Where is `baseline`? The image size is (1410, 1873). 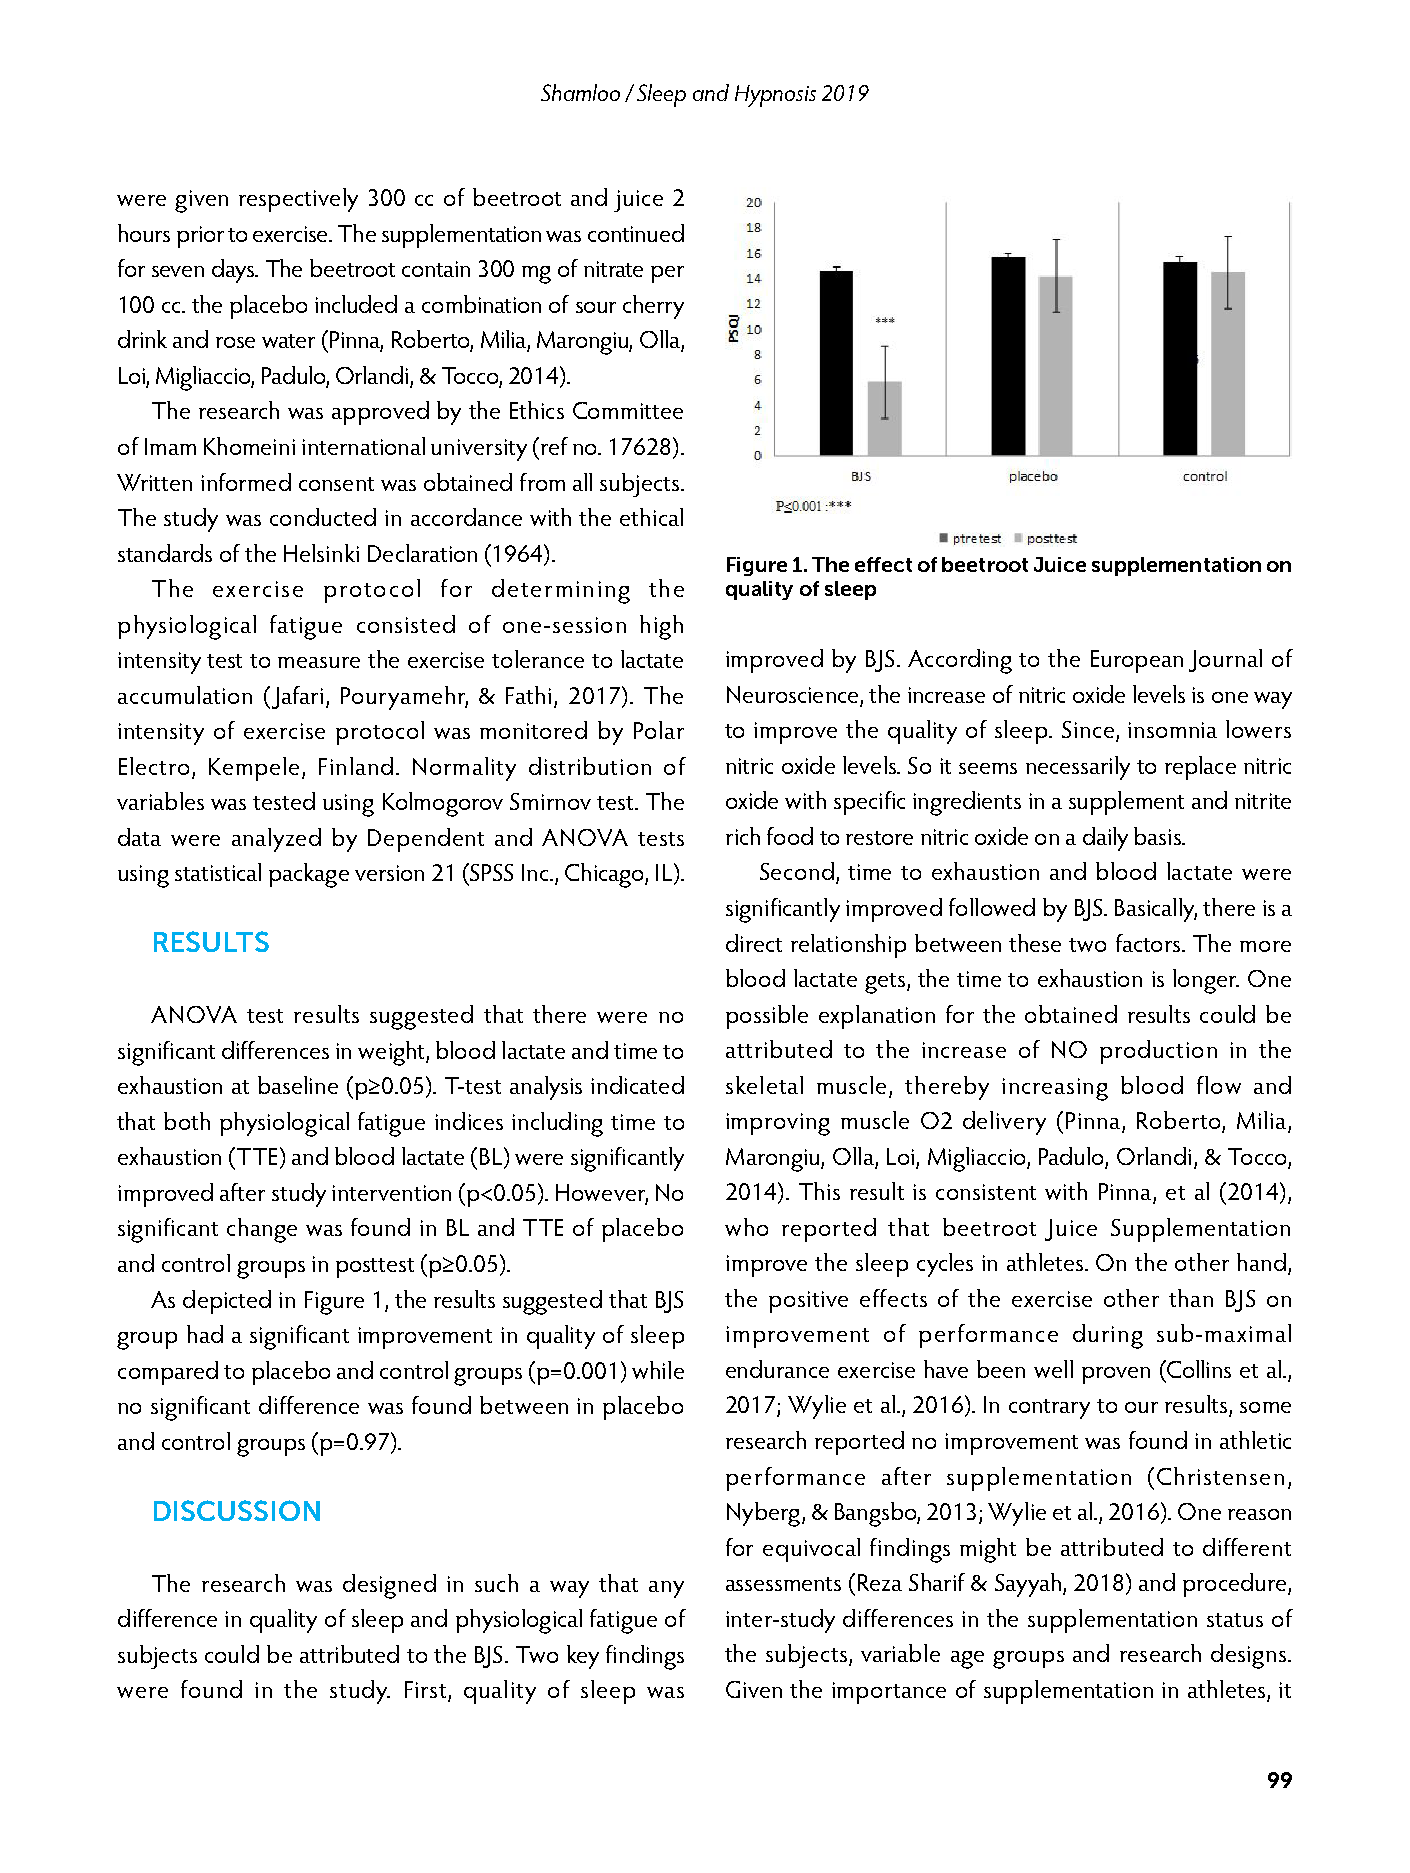
baseline is located at coordinates (298, 1085).
